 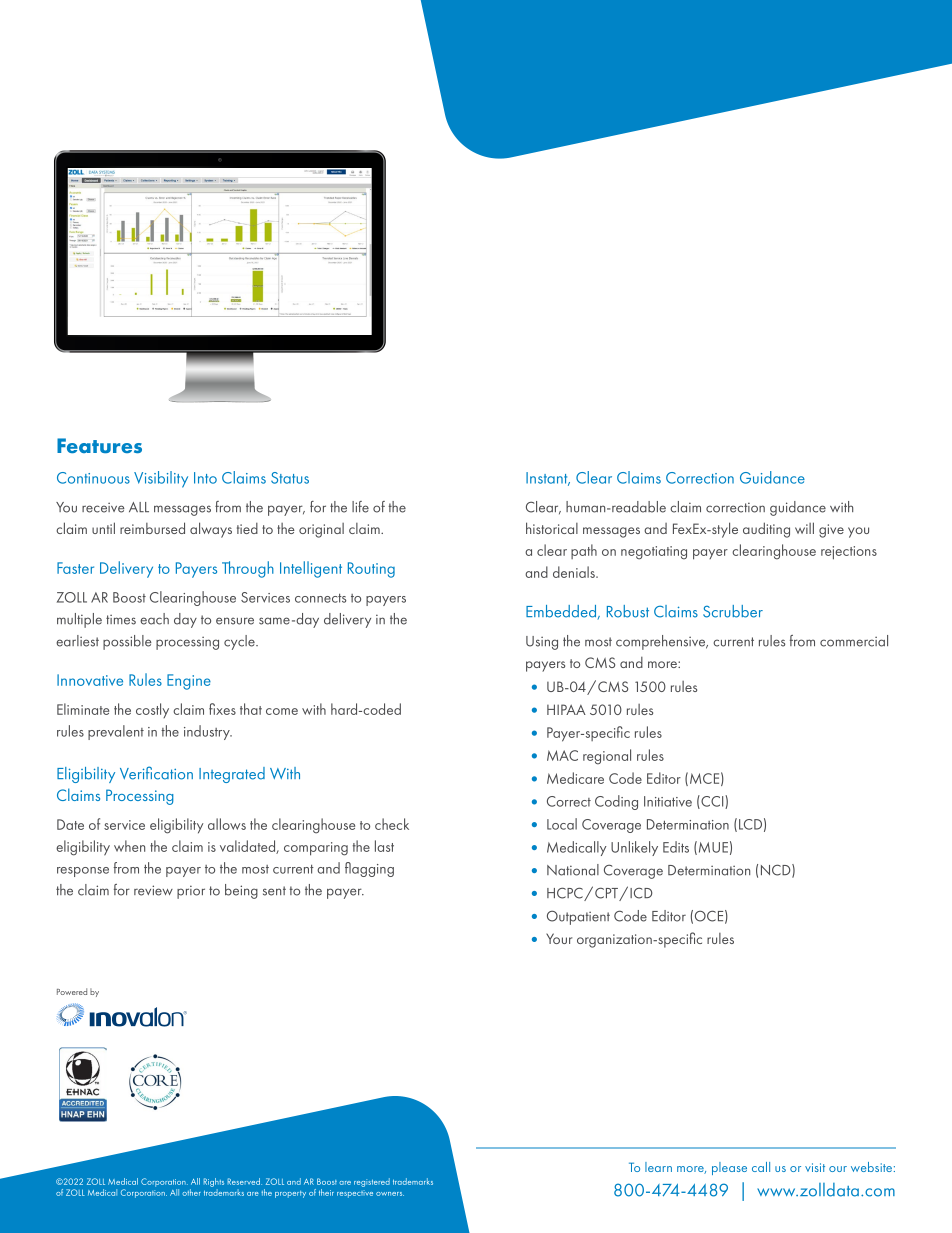 I want to click on Edits, so click(x=676, y=847).
